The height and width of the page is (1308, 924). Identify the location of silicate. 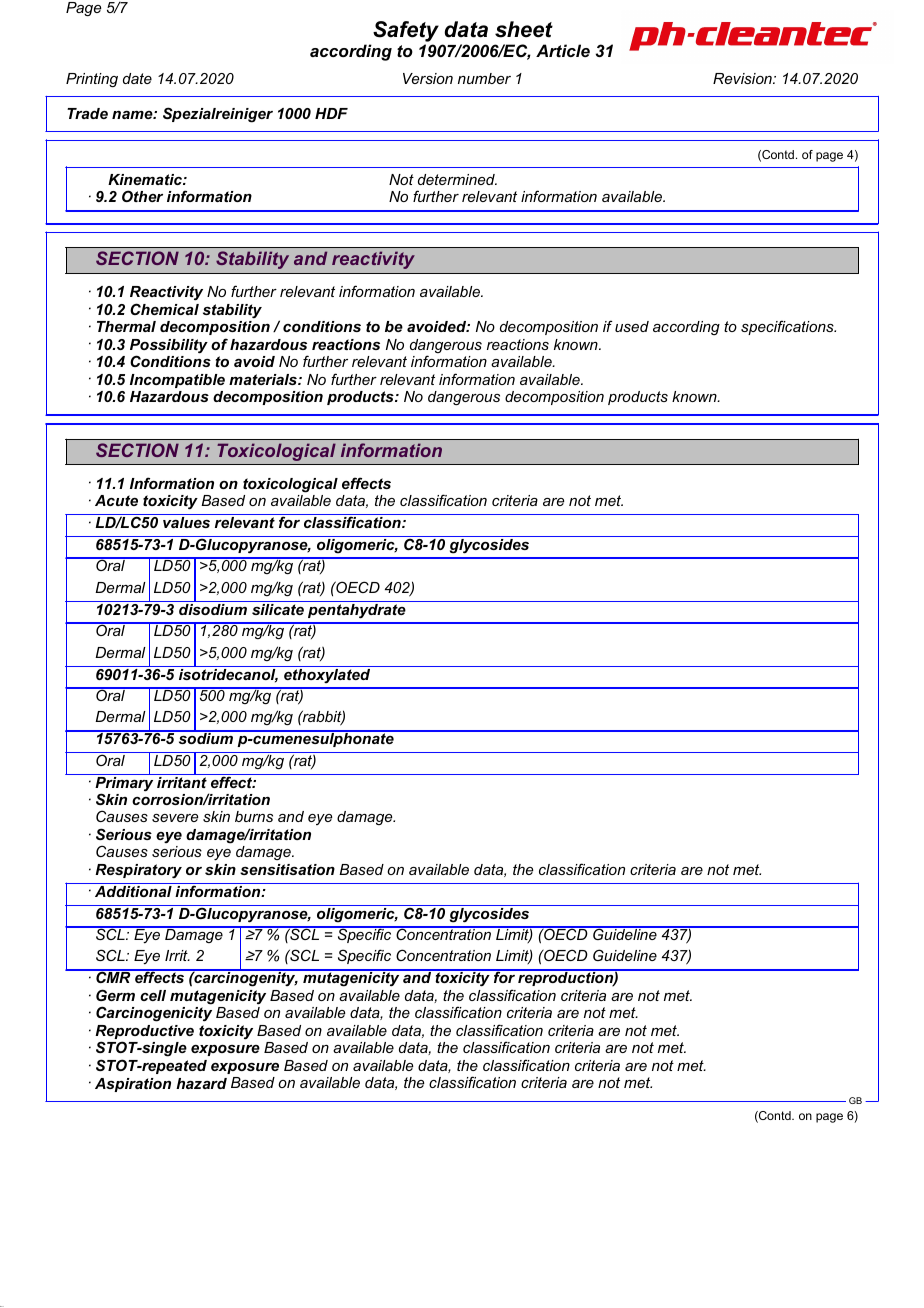
(278, 609).
